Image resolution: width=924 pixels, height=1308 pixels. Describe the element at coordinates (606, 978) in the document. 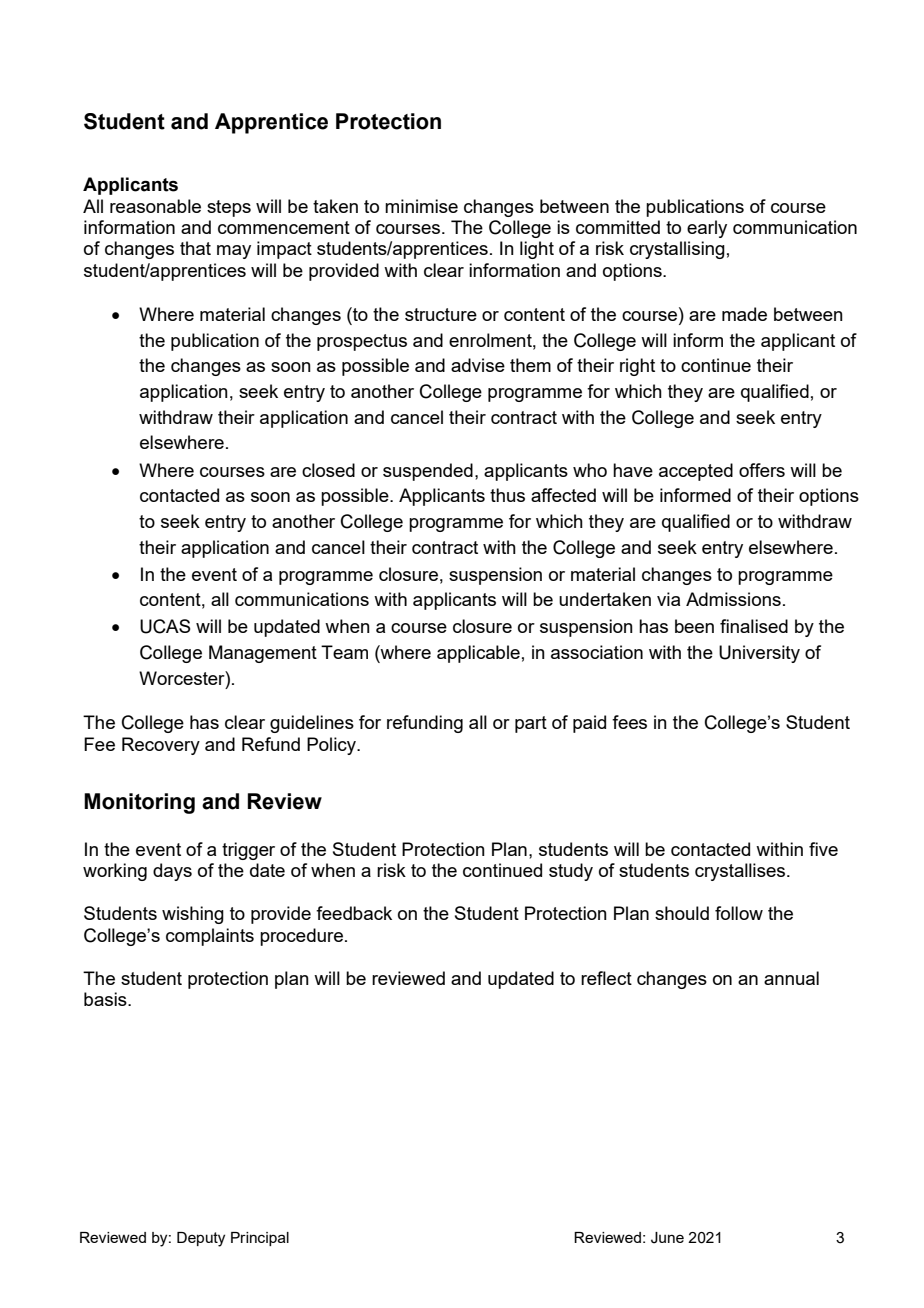

I see `reflect` at that location.
